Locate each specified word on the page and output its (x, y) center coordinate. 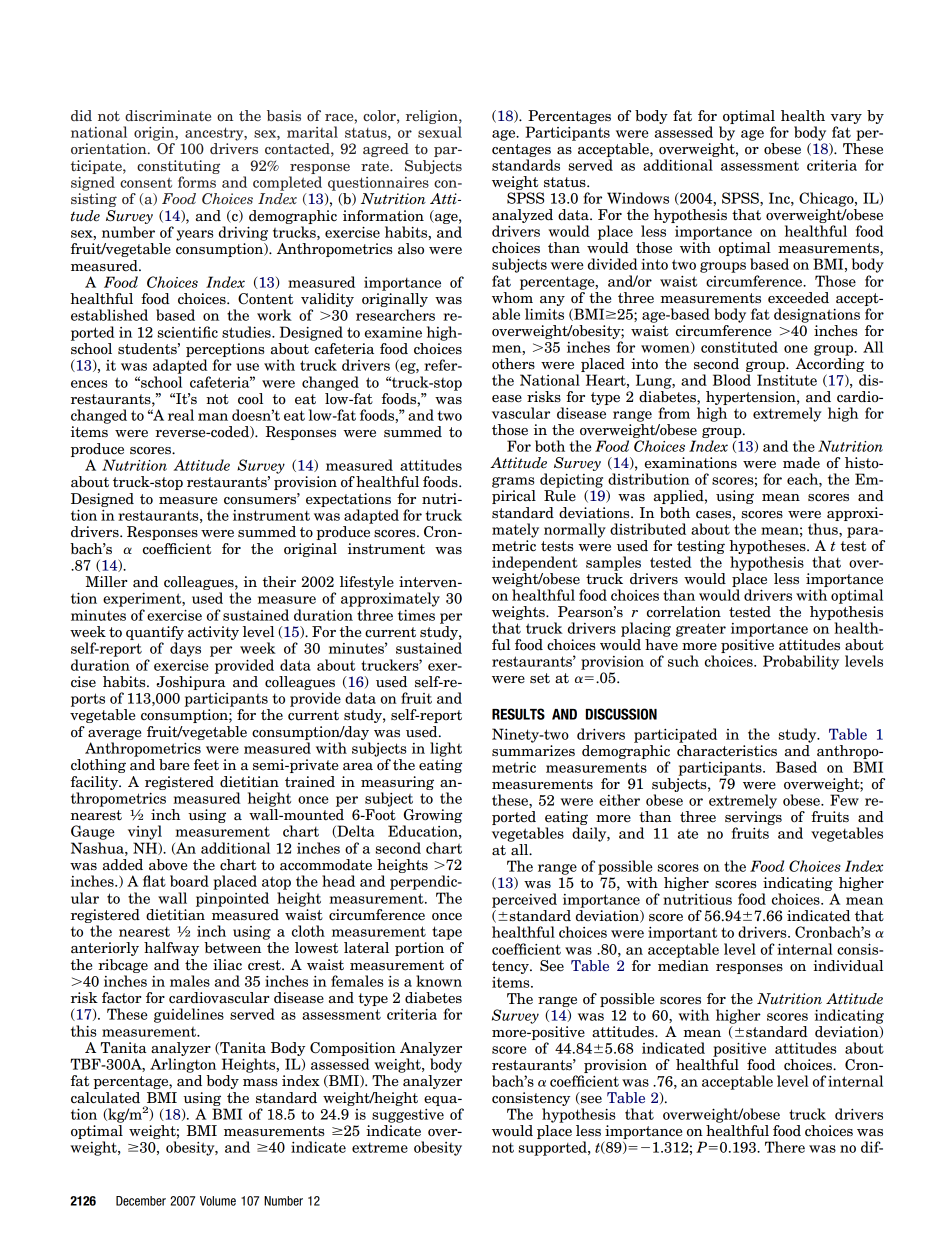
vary (846, 119)
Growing (432, 817)
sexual (440, 132)
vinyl (145, 832)
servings (753, 819)
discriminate (168, 115)
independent (535, 563)
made (801, 463)
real (181, 415)
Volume (218, 1201)
